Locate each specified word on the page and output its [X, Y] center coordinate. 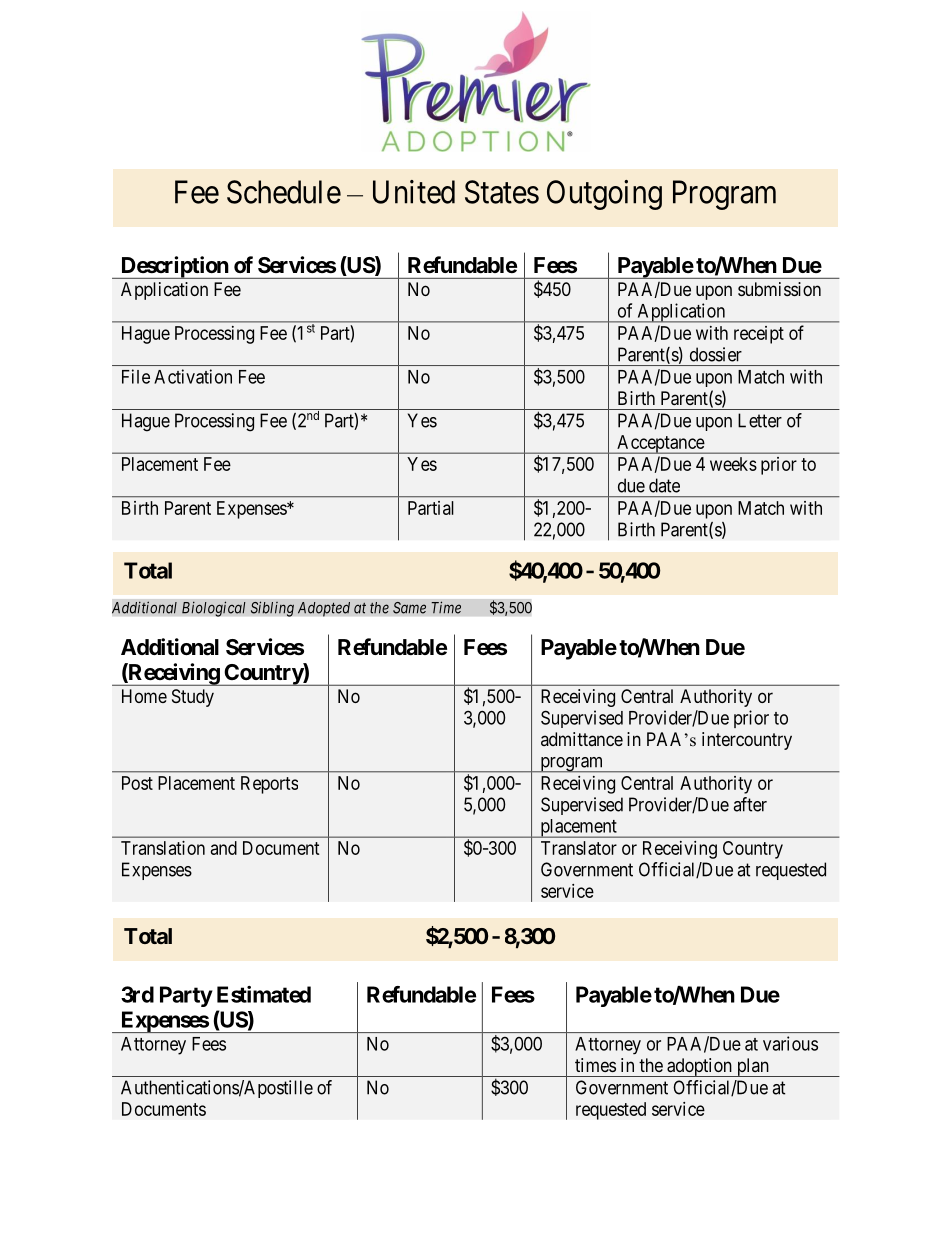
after [750, 804]
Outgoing [604, 195]
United [414, 192]
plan [752, 1067]
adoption [699, 1067]
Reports [269, 785]
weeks [733, 464]
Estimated [264, 994]
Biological [214, 609]
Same [409, 607]
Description [174, 267]
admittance [582, 739]
